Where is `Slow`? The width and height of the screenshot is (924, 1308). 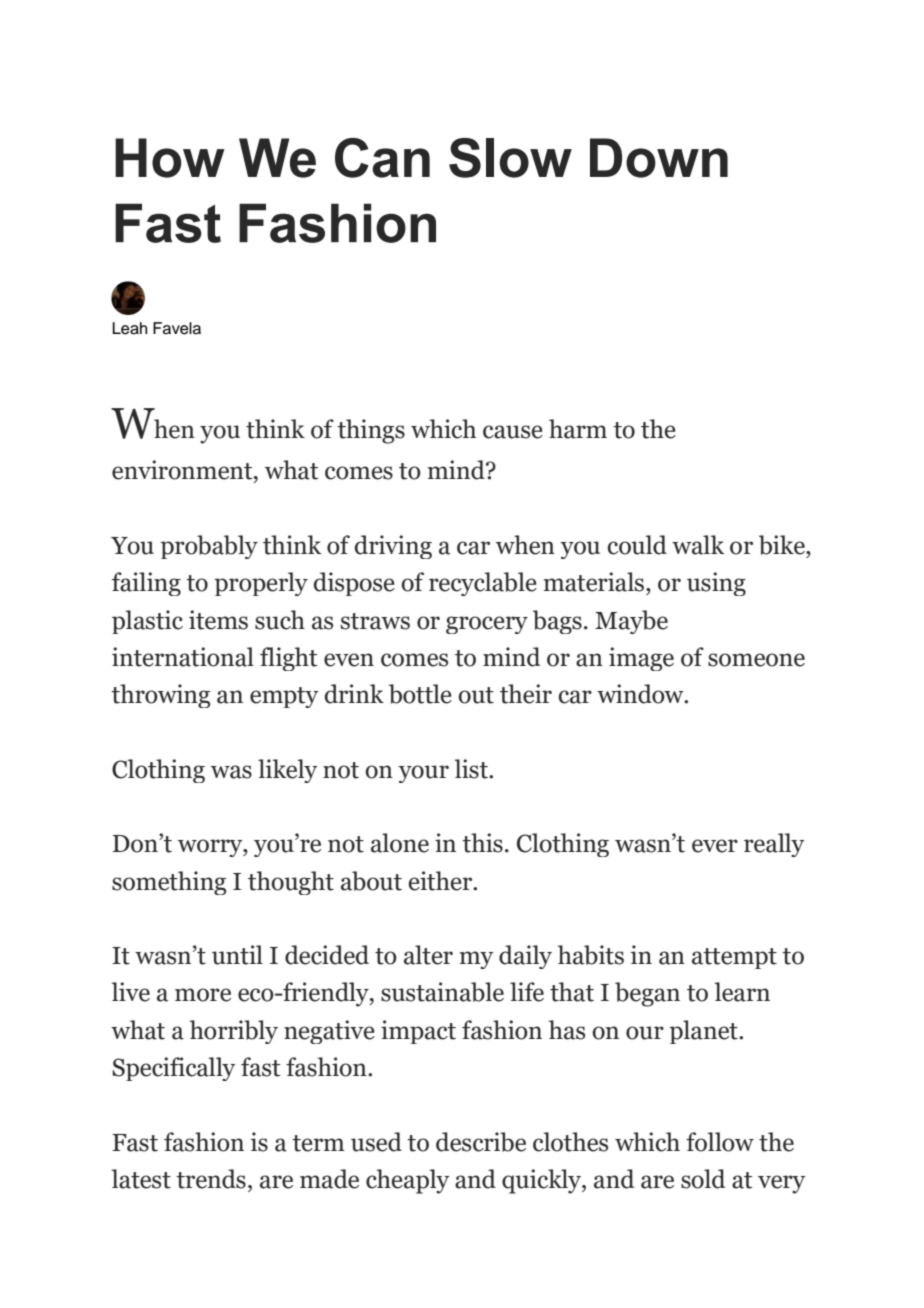
Slow is located at coordinates (510, 158).
